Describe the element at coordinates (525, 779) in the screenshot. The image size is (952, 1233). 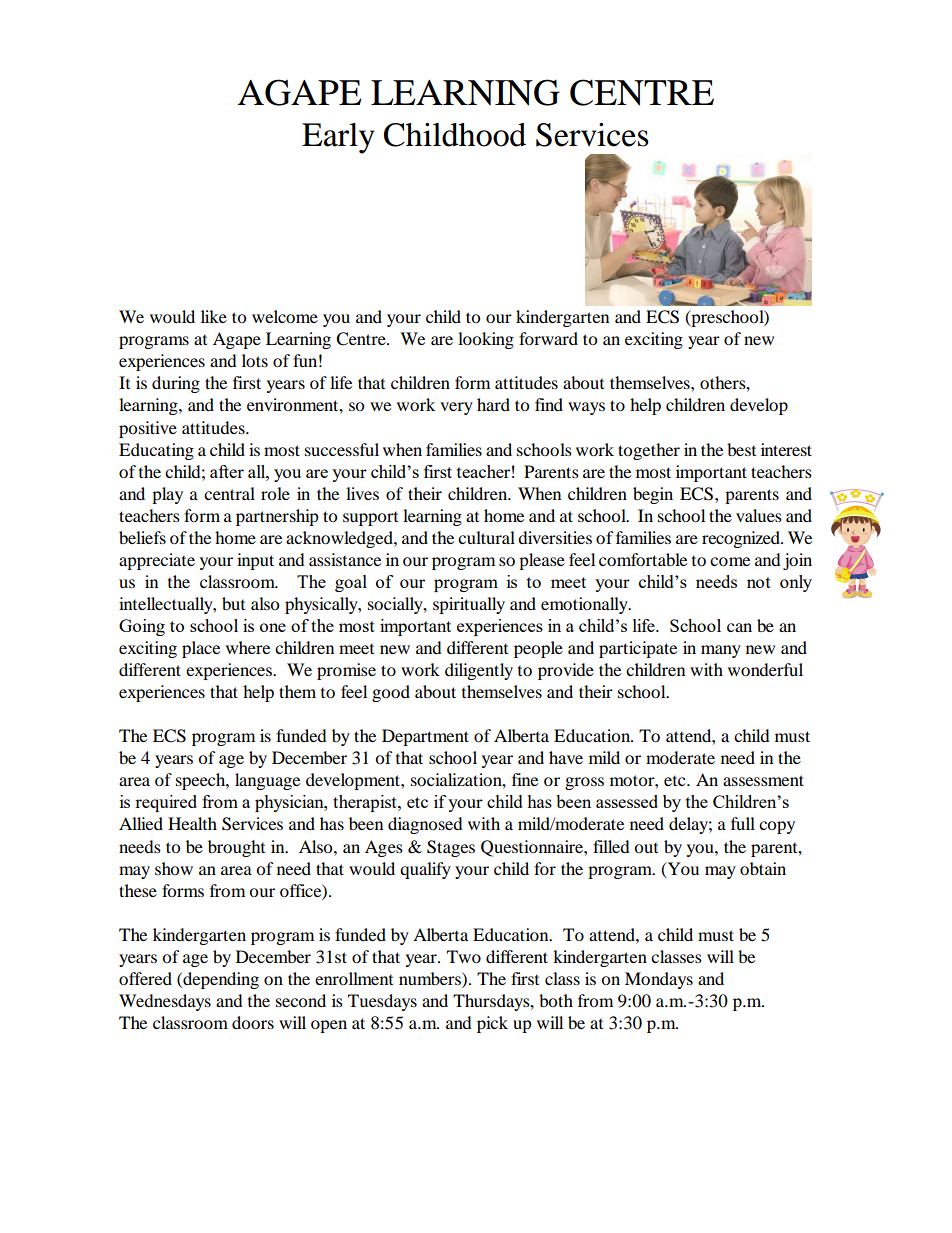
I see `fine` at that location.
